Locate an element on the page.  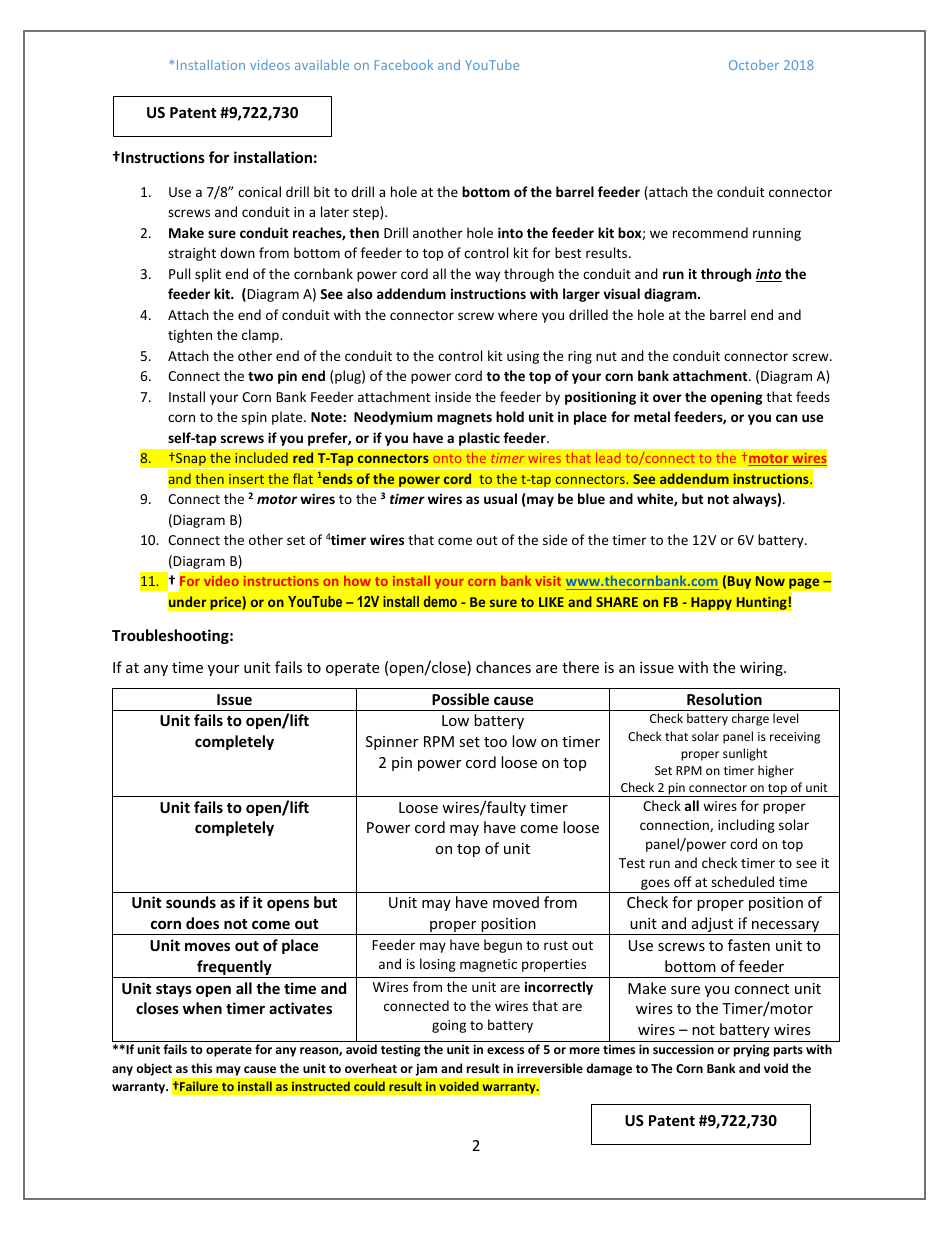
too is located at coordinates (495, 742).
